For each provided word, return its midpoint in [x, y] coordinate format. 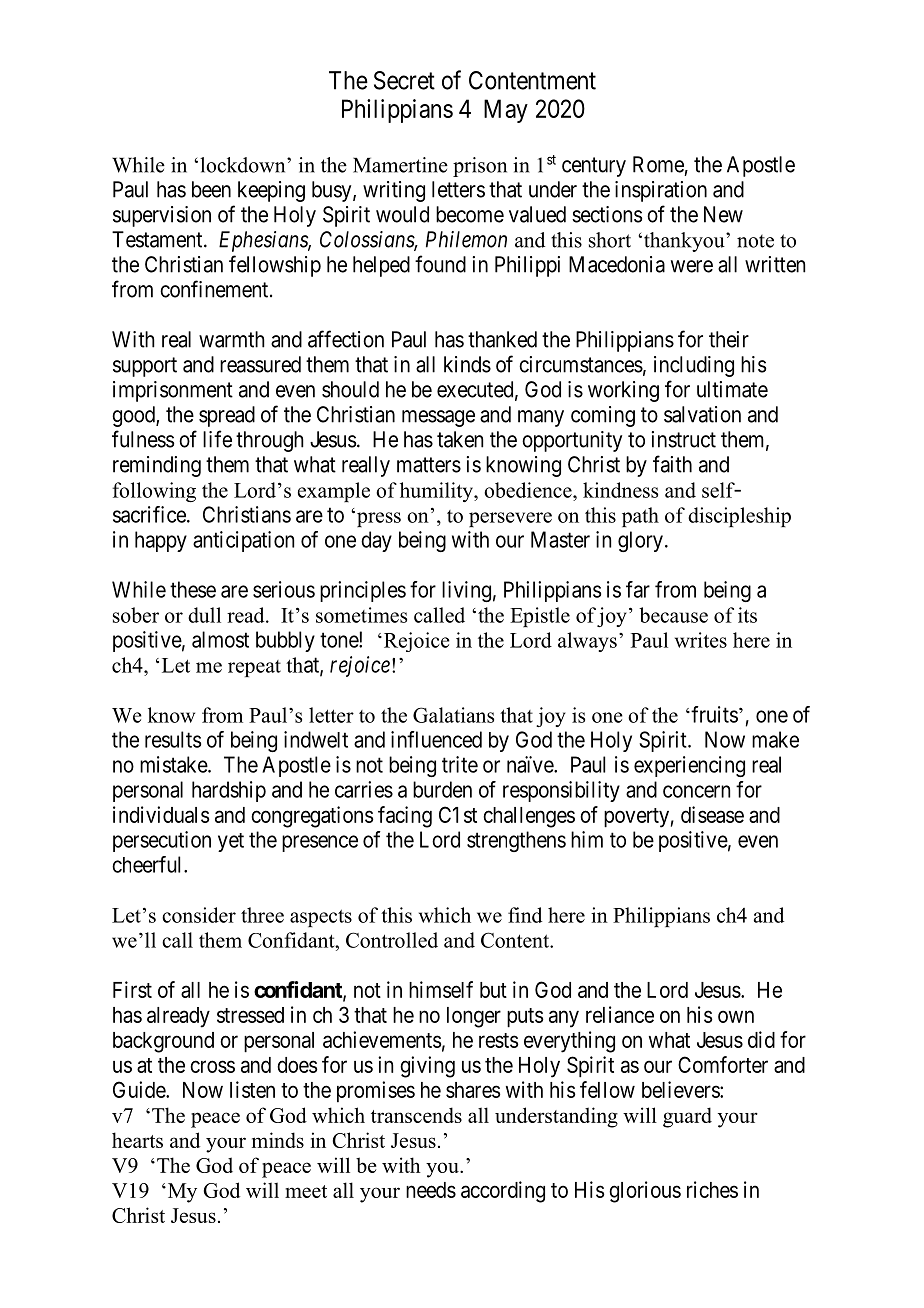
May [506, 111]
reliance [620, 1014]
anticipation [243, 541]
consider [199, 915]
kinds [467, 364]
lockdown [244, 165]
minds [278, 1140]
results [173, 739]
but [493, 990]
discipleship [739, 517]
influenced [436, 739]
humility [437, 492]
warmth [232, 339]
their [729, 339]
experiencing [689, 766]
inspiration [661, 191]
